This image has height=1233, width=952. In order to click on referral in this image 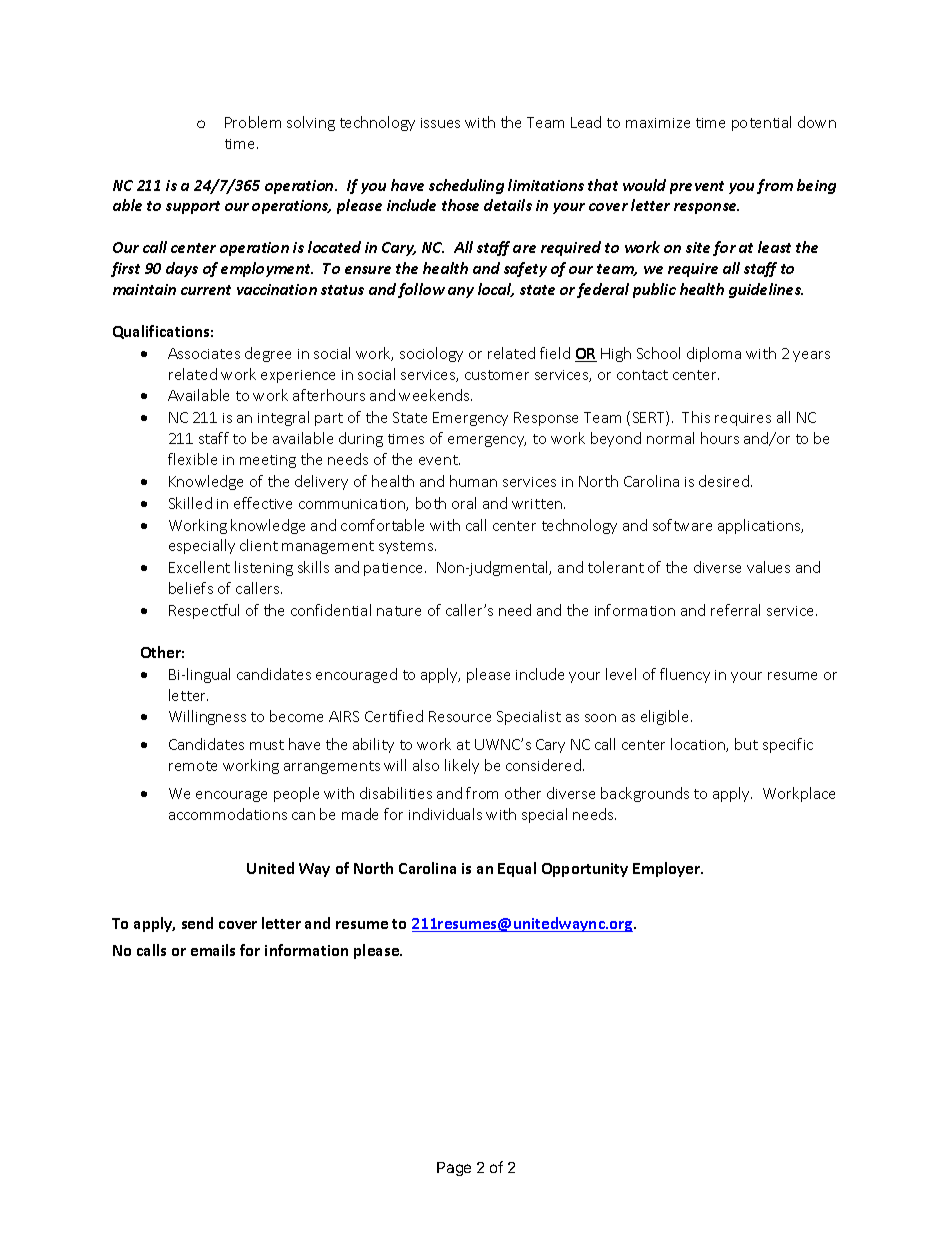, I will do `click(735, 610)`.
